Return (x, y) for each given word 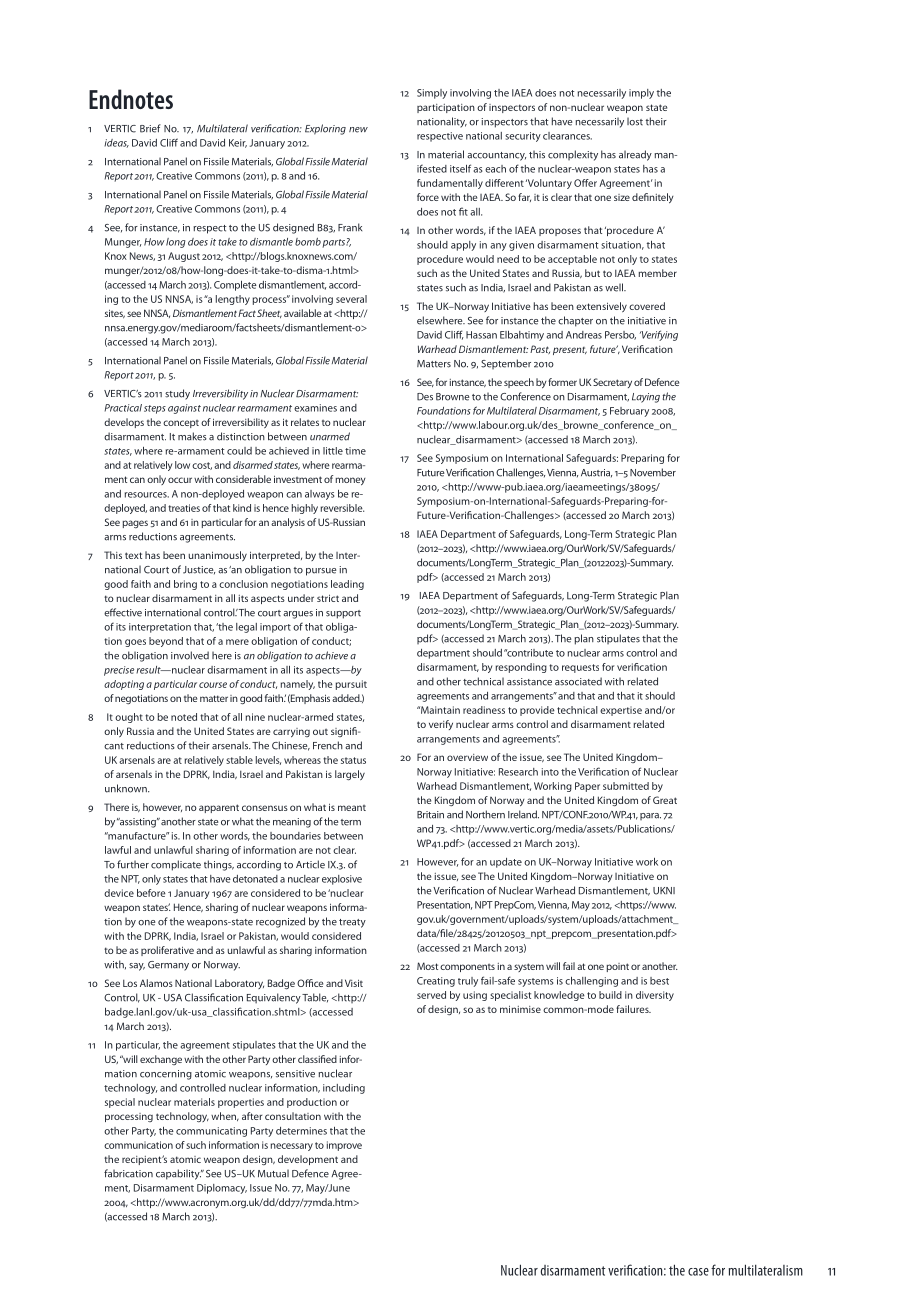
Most (429, 966)
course (213, 685)
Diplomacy (222, 1189)
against (184, 409)
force (428, 197)
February (629, 412)
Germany (168, 966)
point (617, 967)
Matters (434, 364)
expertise (621, 711)
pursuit (351, 685)
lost (635, 121)
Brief (150, 128)
